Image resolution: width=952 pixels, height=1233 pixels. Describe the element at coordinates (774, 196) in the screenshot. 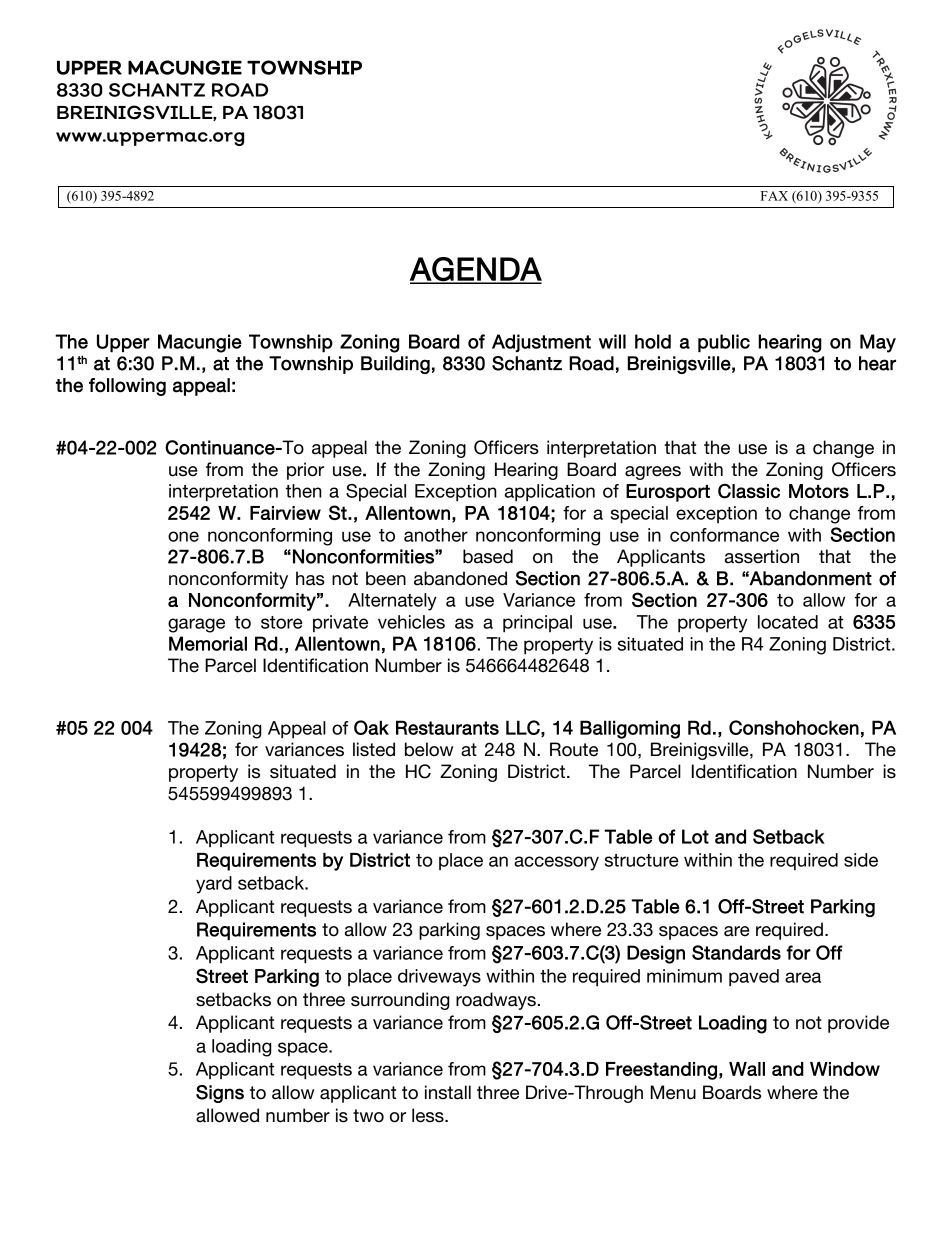

I see `FAX` at that location.
